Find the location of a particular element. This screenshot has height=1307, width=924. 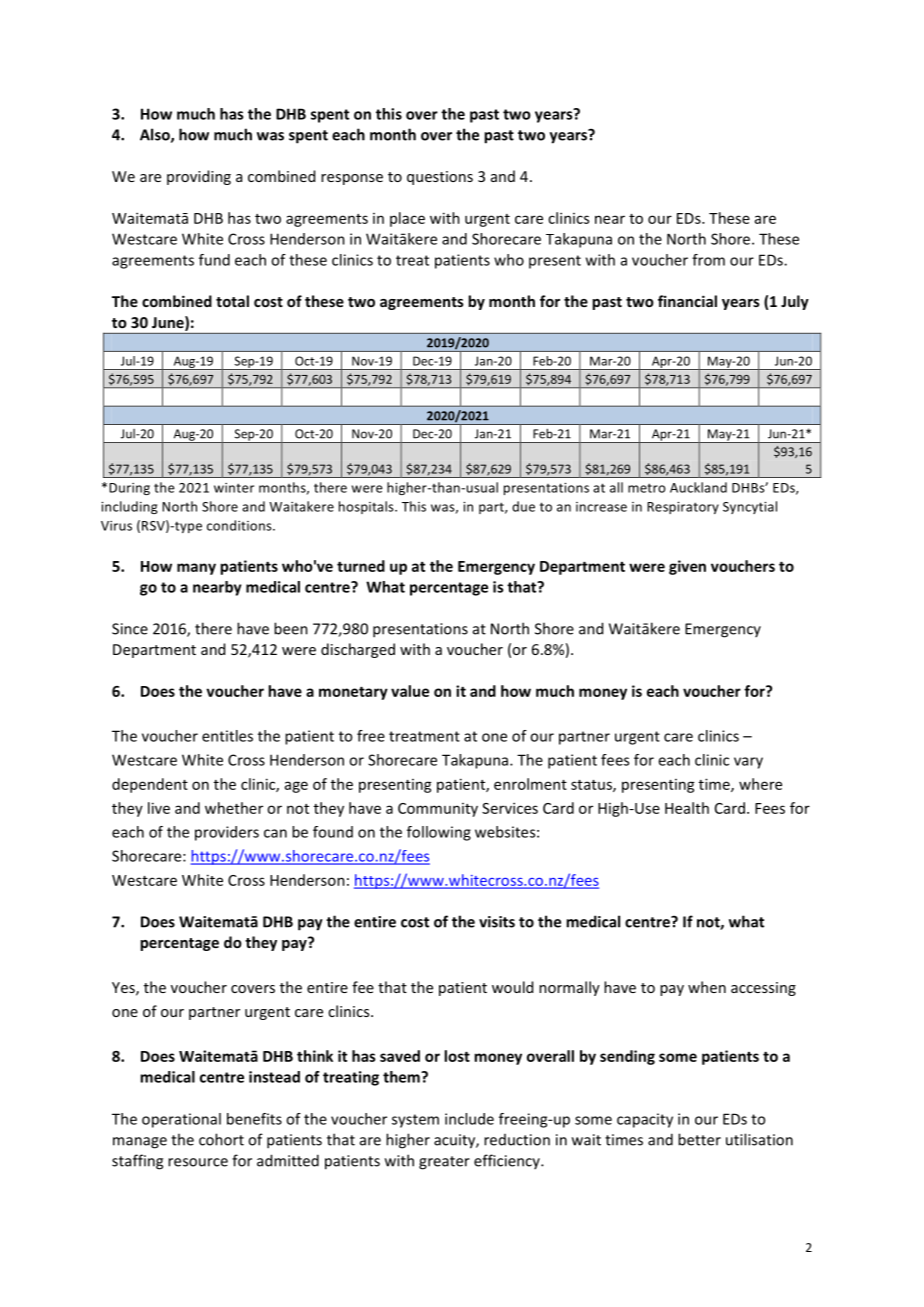

conditions is located at coordinates (240, 525).
